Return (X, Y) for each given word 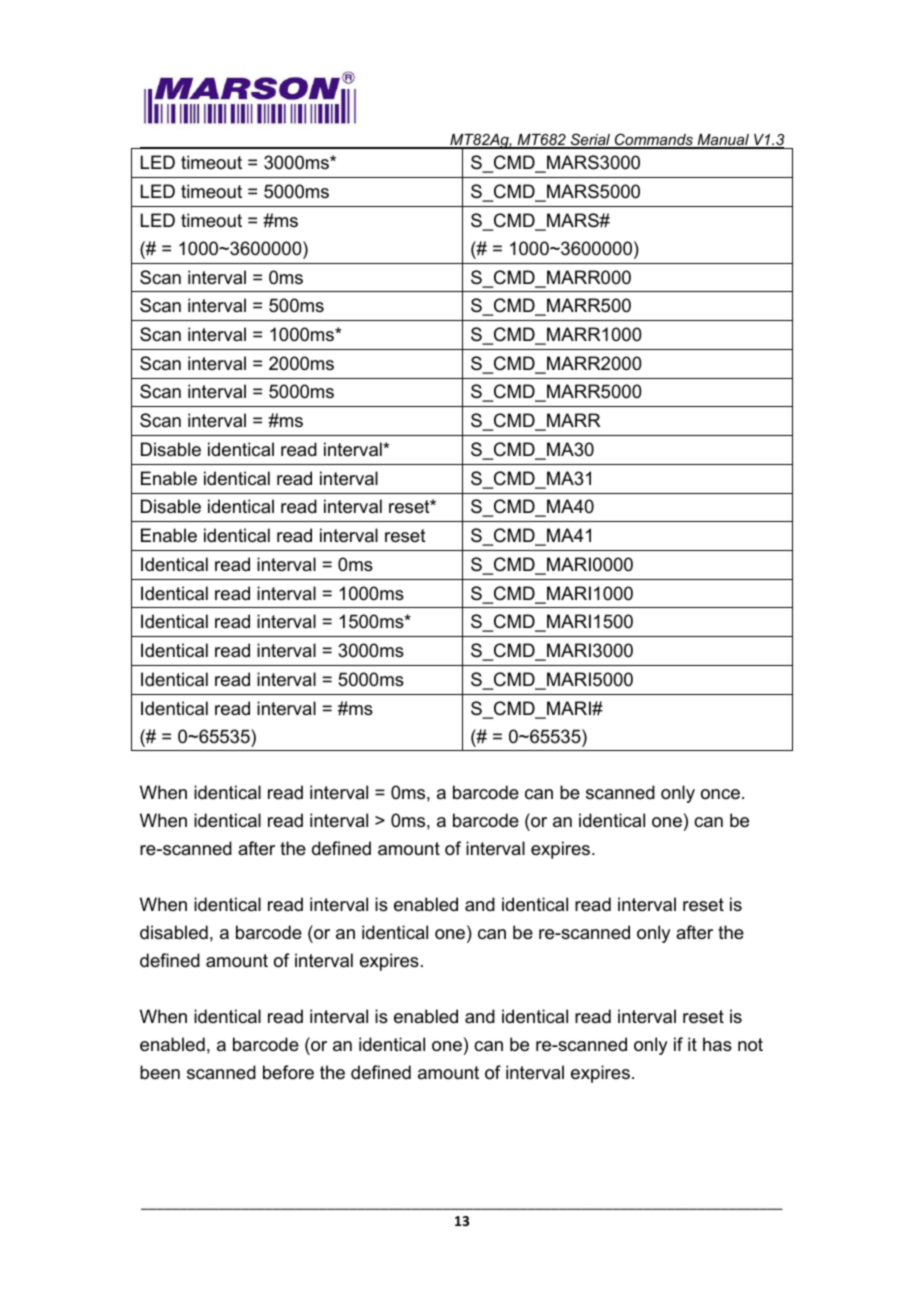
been (160, 1072)
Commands (654, 140)
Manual (723, 141)
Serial (590, 140)
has (717, 1044)
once (720, 794)
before (288, 1072)
